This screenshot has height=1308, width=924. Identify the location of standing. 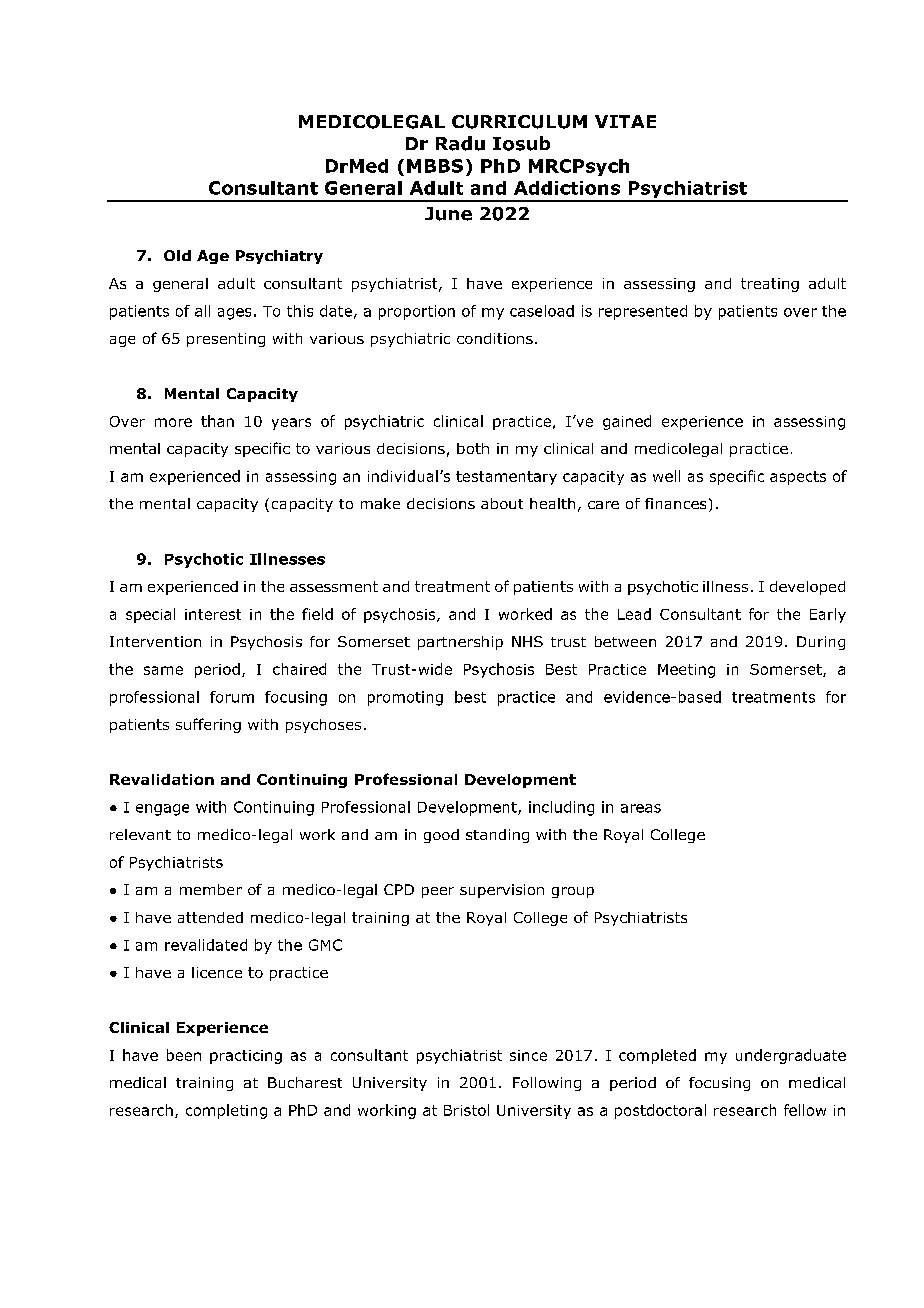
(497, 836).
